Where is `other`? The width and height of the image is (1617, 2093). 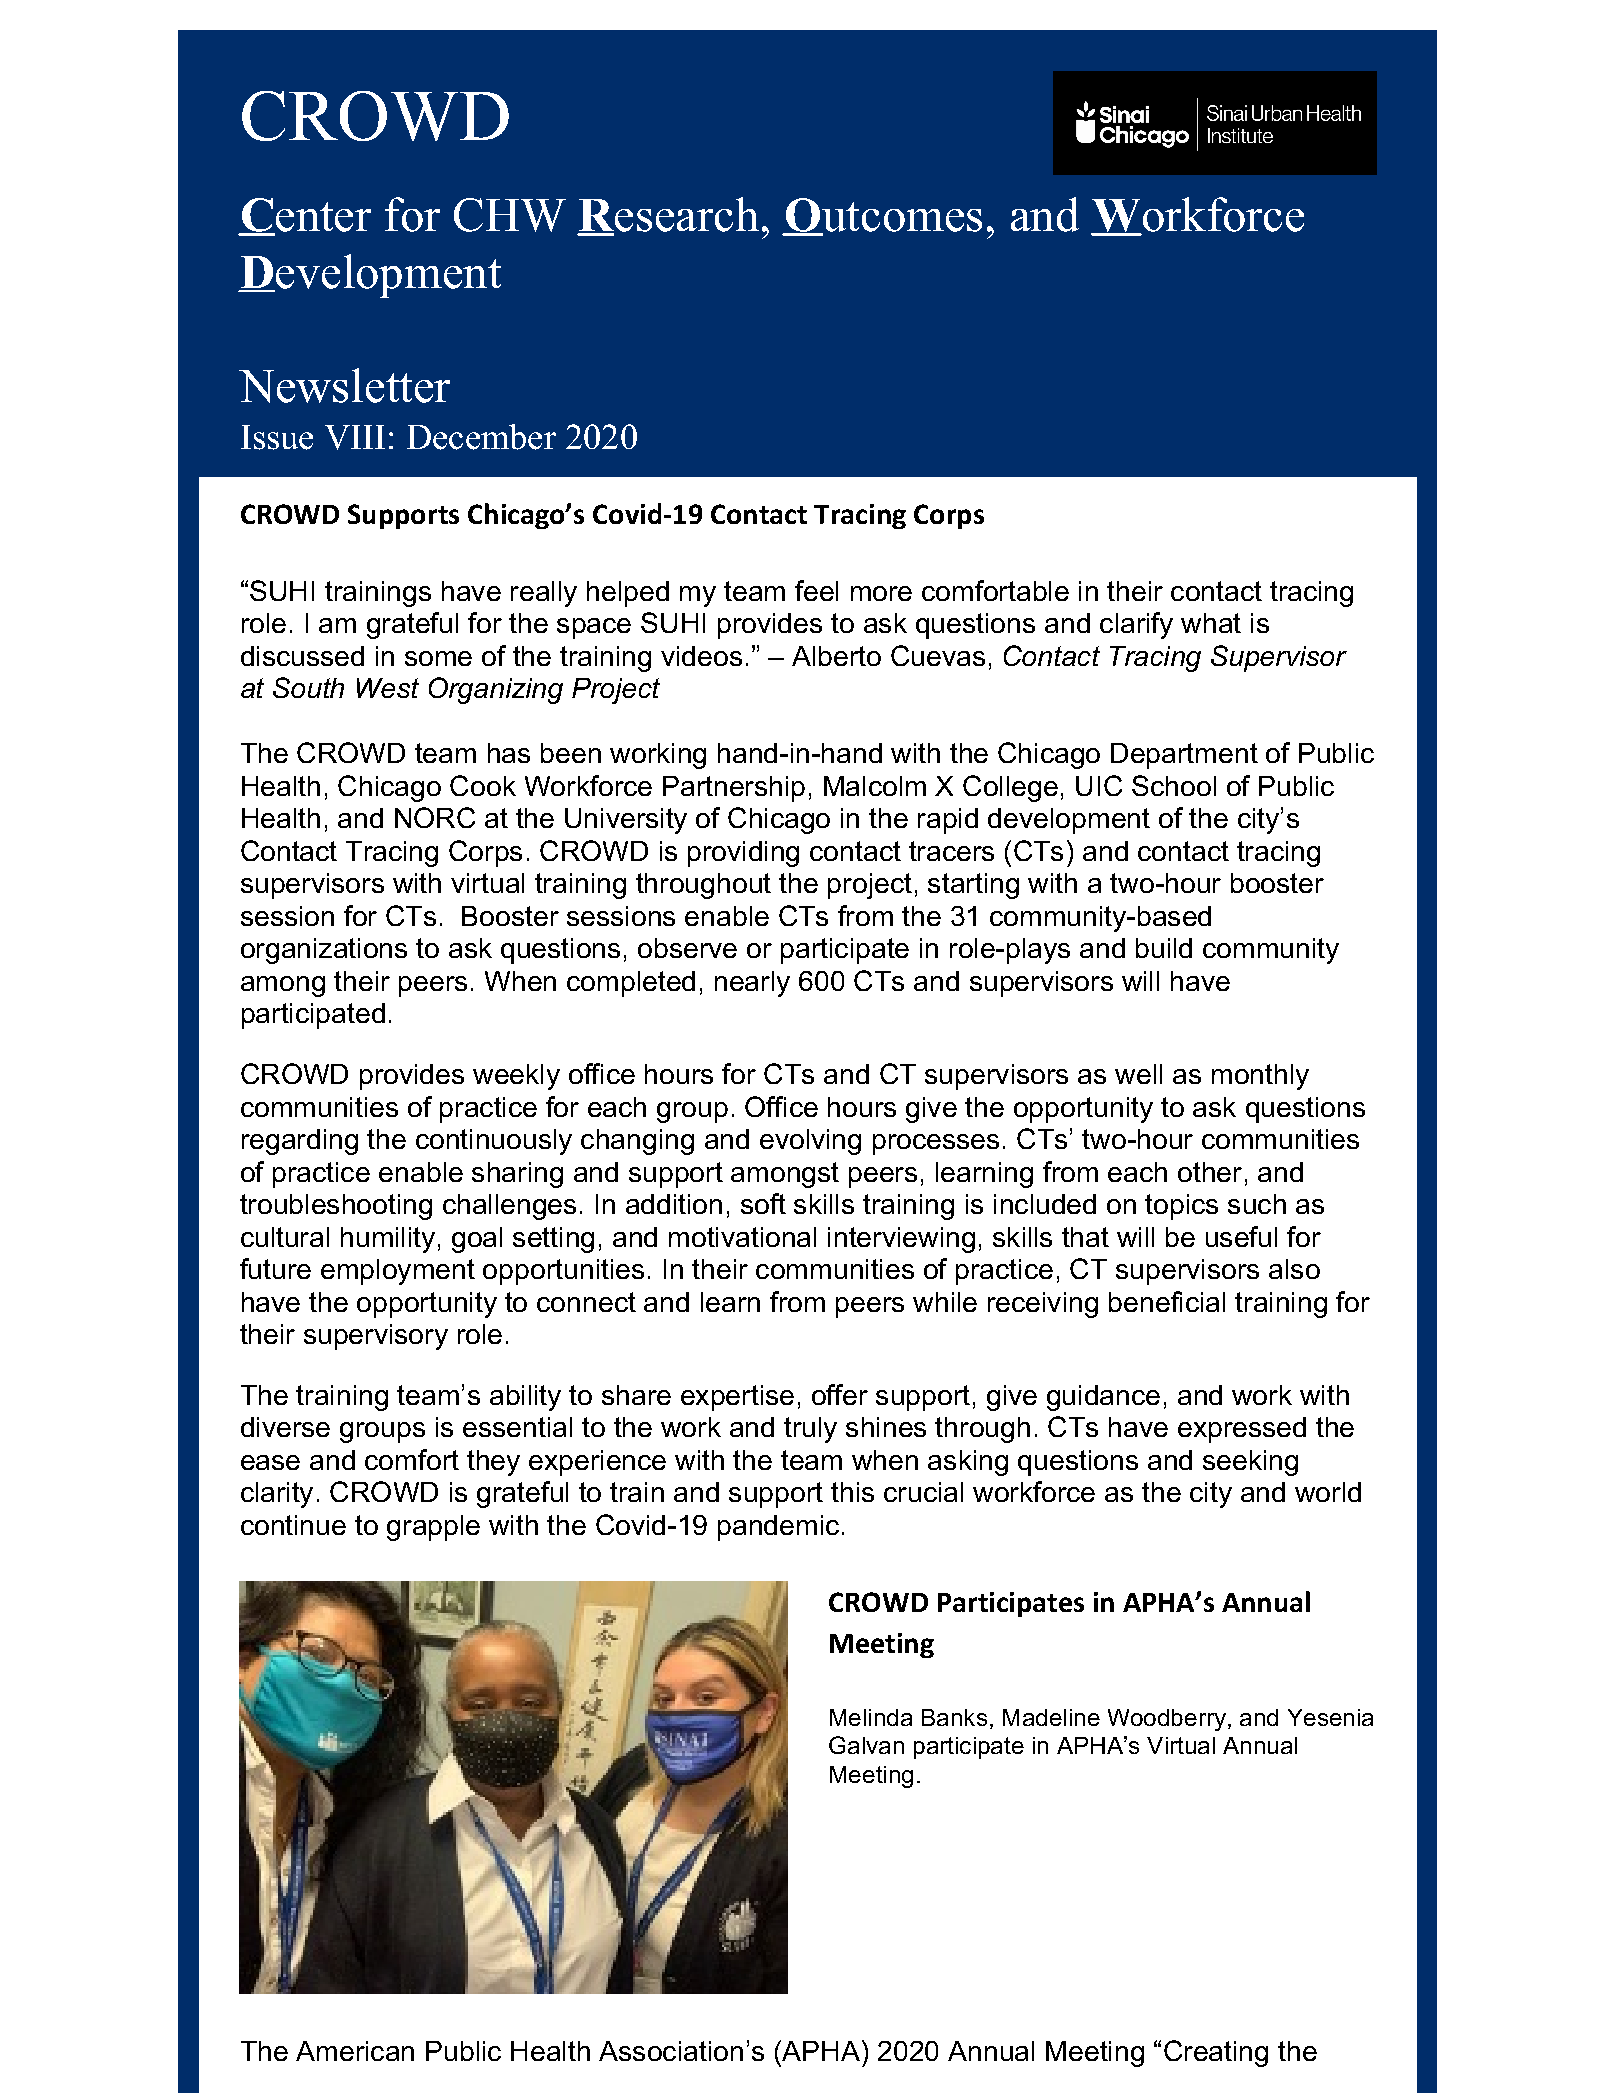
other is located at coordinates (1210, 1172).
